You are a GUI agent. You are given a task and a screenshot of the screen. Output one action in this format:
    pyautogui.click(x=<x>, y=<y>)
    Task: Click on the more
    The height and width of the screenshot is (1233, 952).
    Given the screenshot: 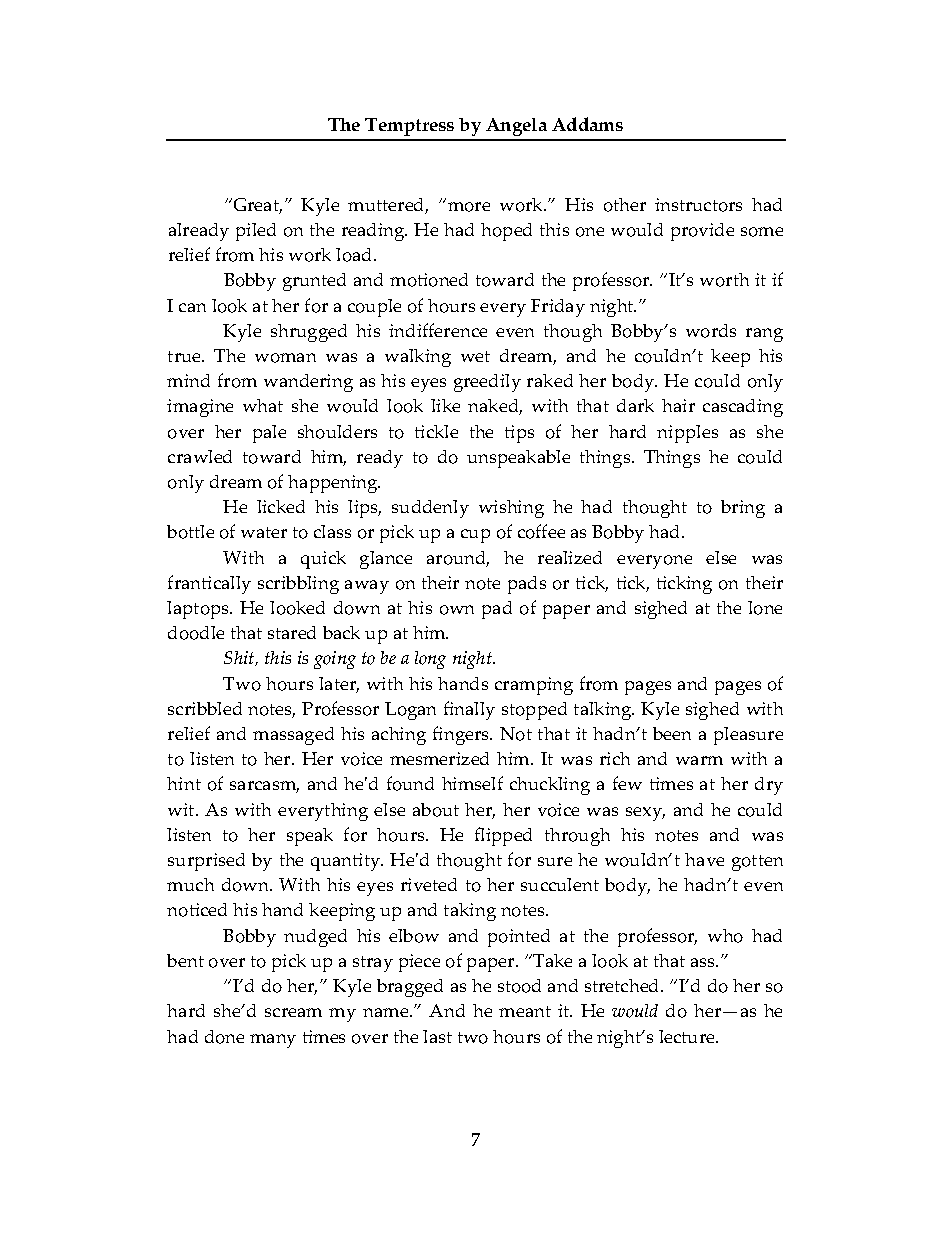 What is the action you would take?
    pyautogui.click(x=469, y=207)
